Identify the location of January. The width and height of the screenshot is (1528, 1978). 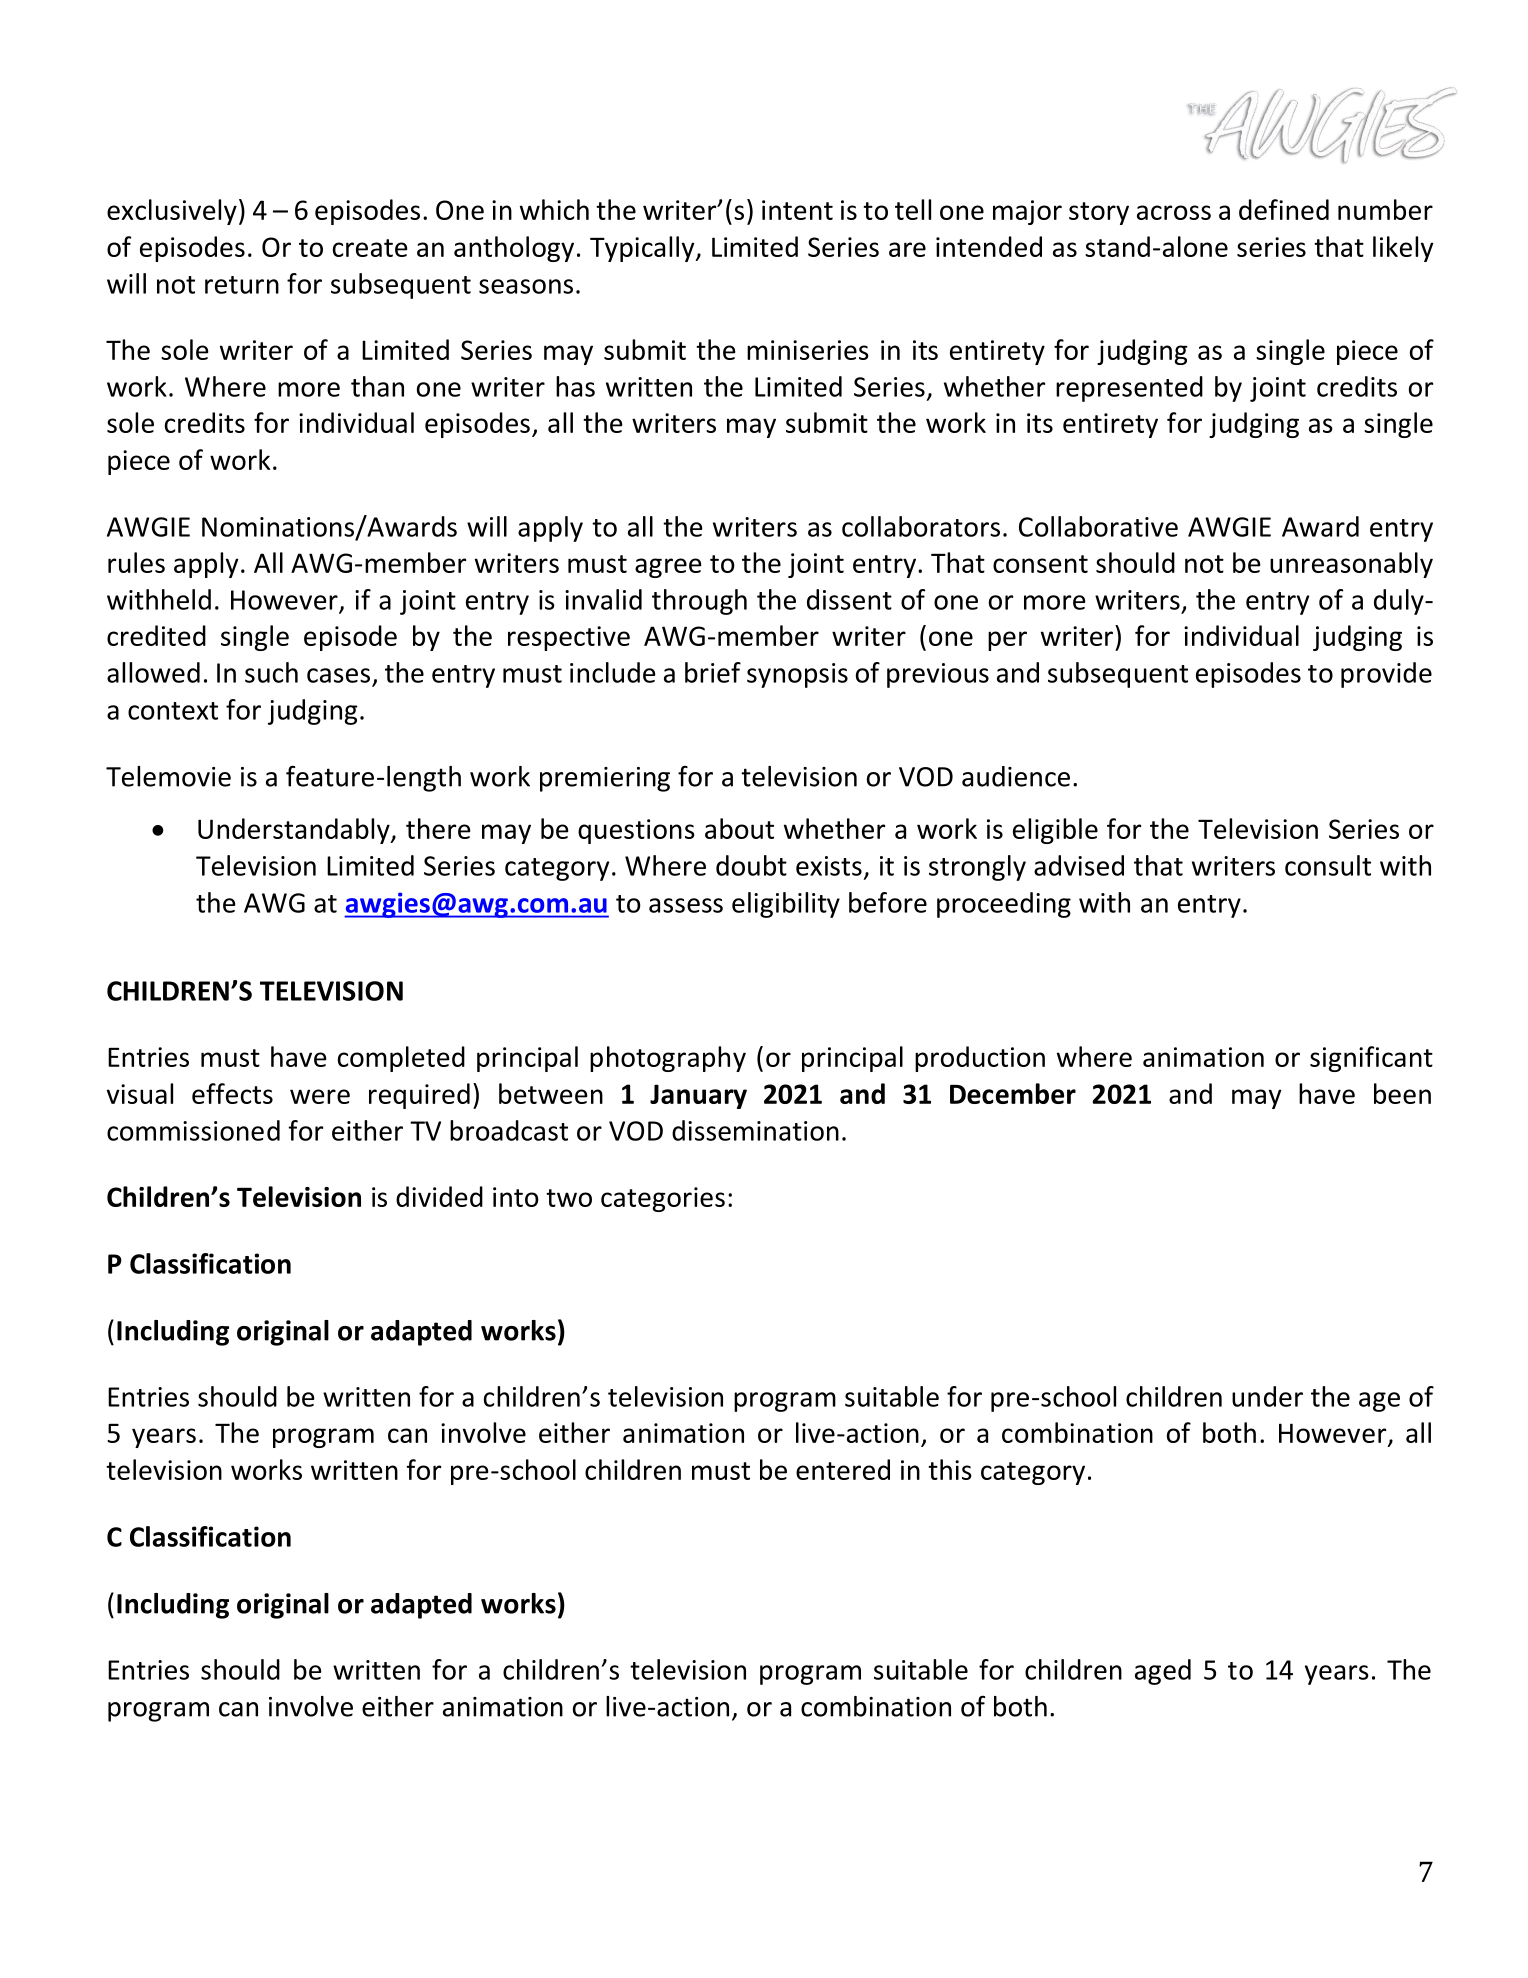
(698, 1096).
